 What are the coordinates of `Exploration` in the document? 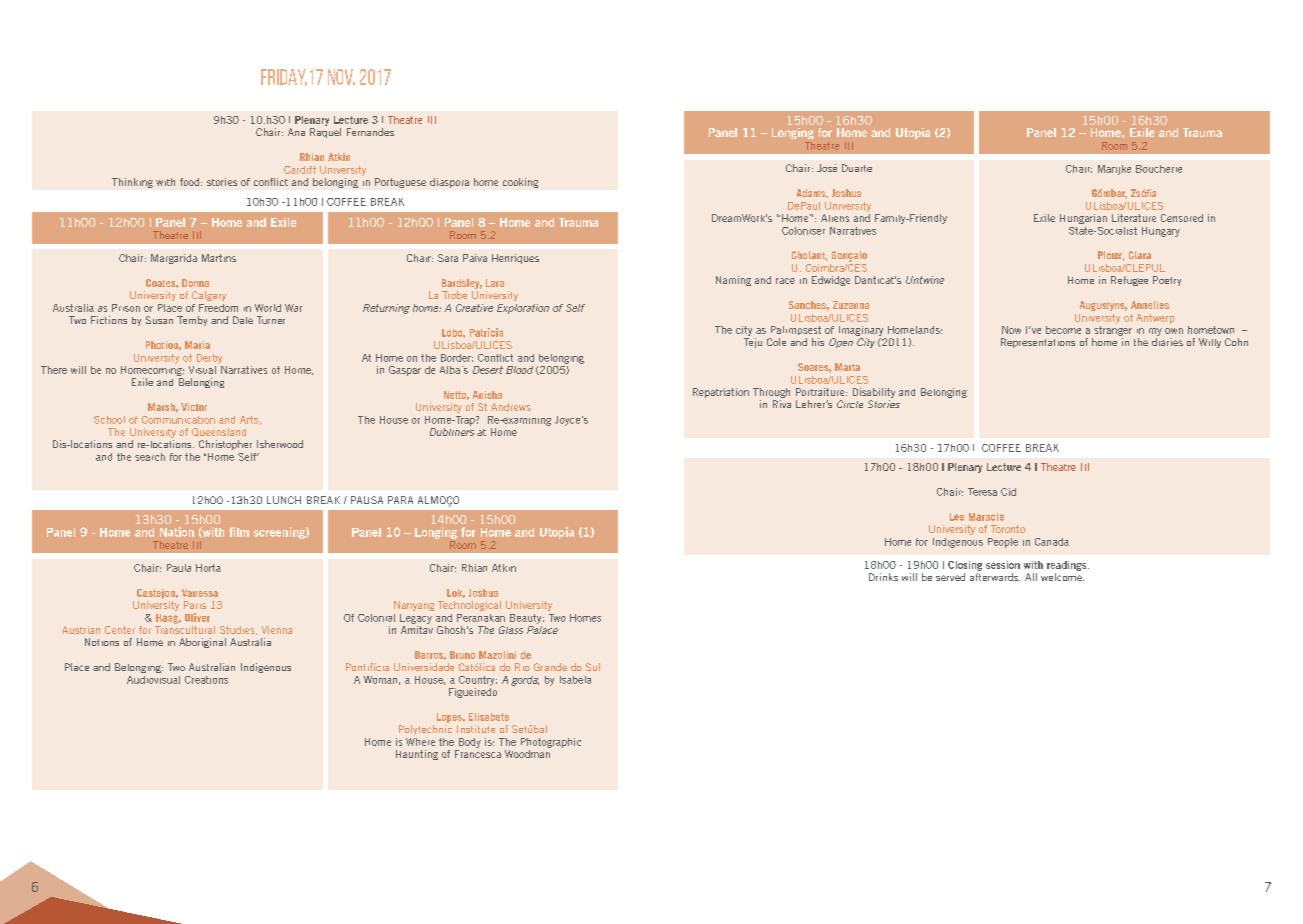 It's located at (523, 309).
